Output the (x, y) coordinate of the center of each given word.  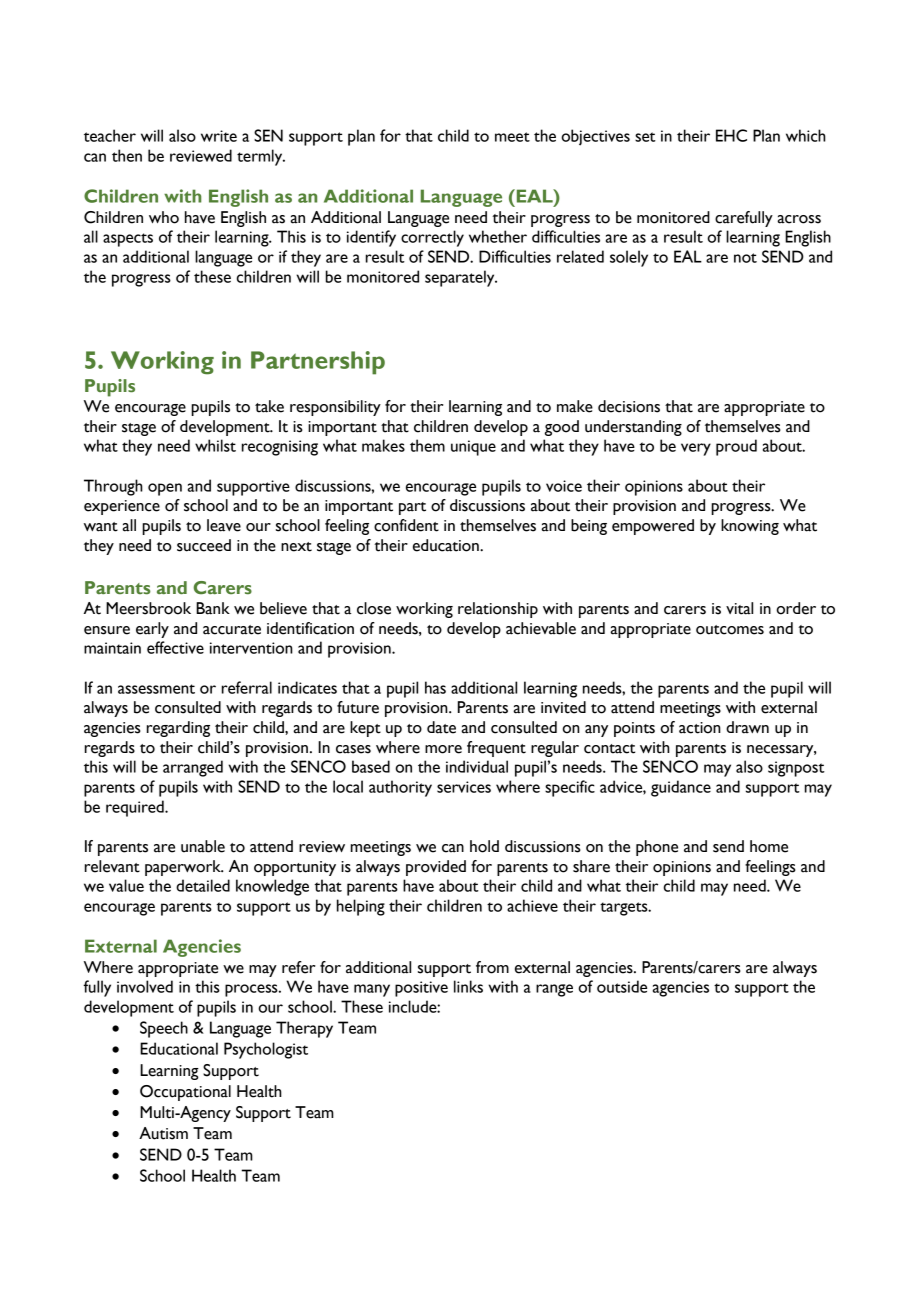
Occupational (185, 1093)
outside (622, 986)
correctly (432, 238)
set (645, 137)
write (219, 136)
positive (421, 989)
